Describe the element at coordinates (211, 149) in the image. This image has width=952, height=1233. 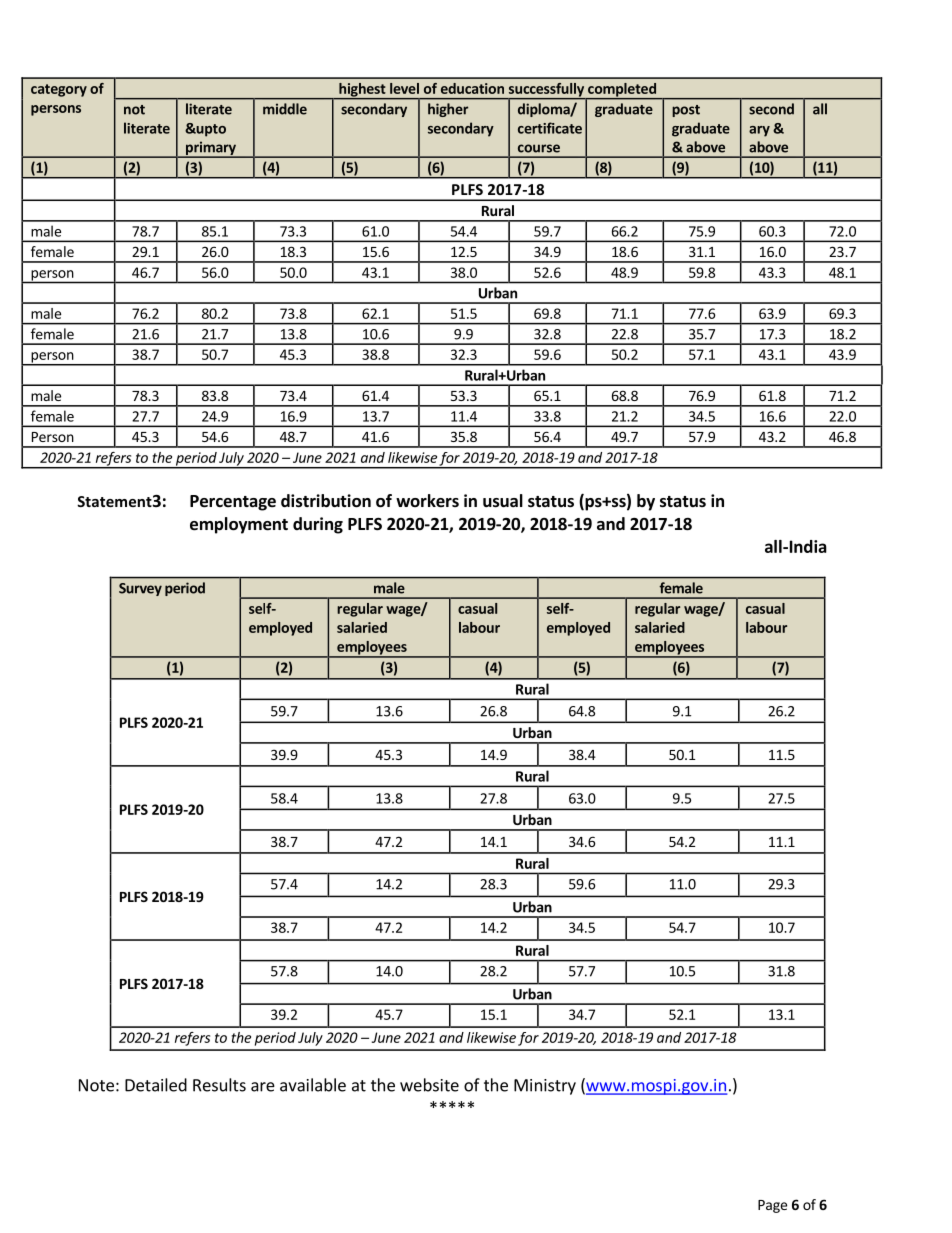
I see `primary` at that location.
